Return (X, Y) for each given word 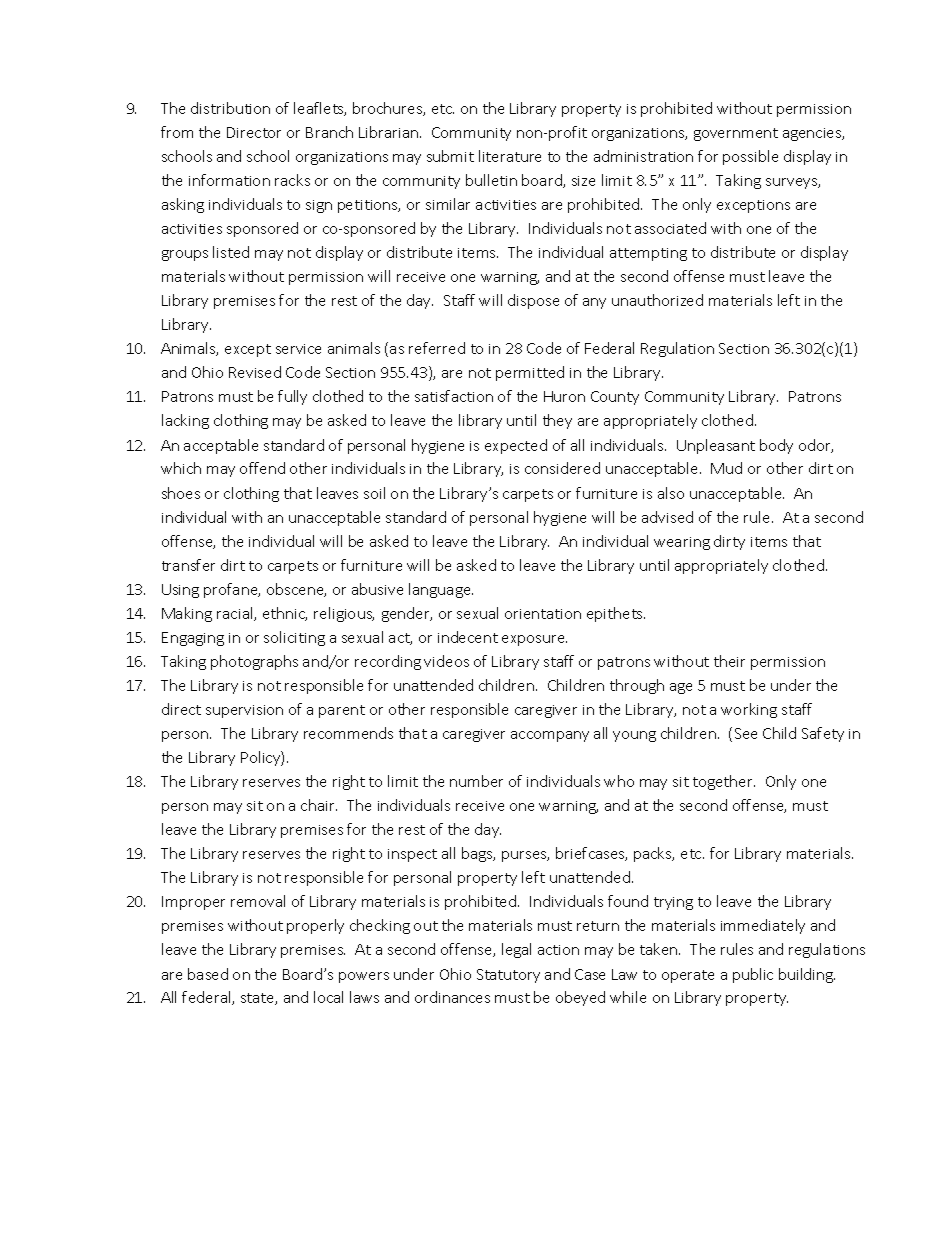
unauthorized (657, 300)
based (208, 974)
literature (510, 156)
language (441, 590)
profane (232, 590)
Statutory (508, 976)
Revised (255, 372)
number (476, 781)
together (724, 782)
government (736, 134)
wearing (682, 543)
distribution (230, 108)
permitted (530, 373)
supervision (244, 711)
